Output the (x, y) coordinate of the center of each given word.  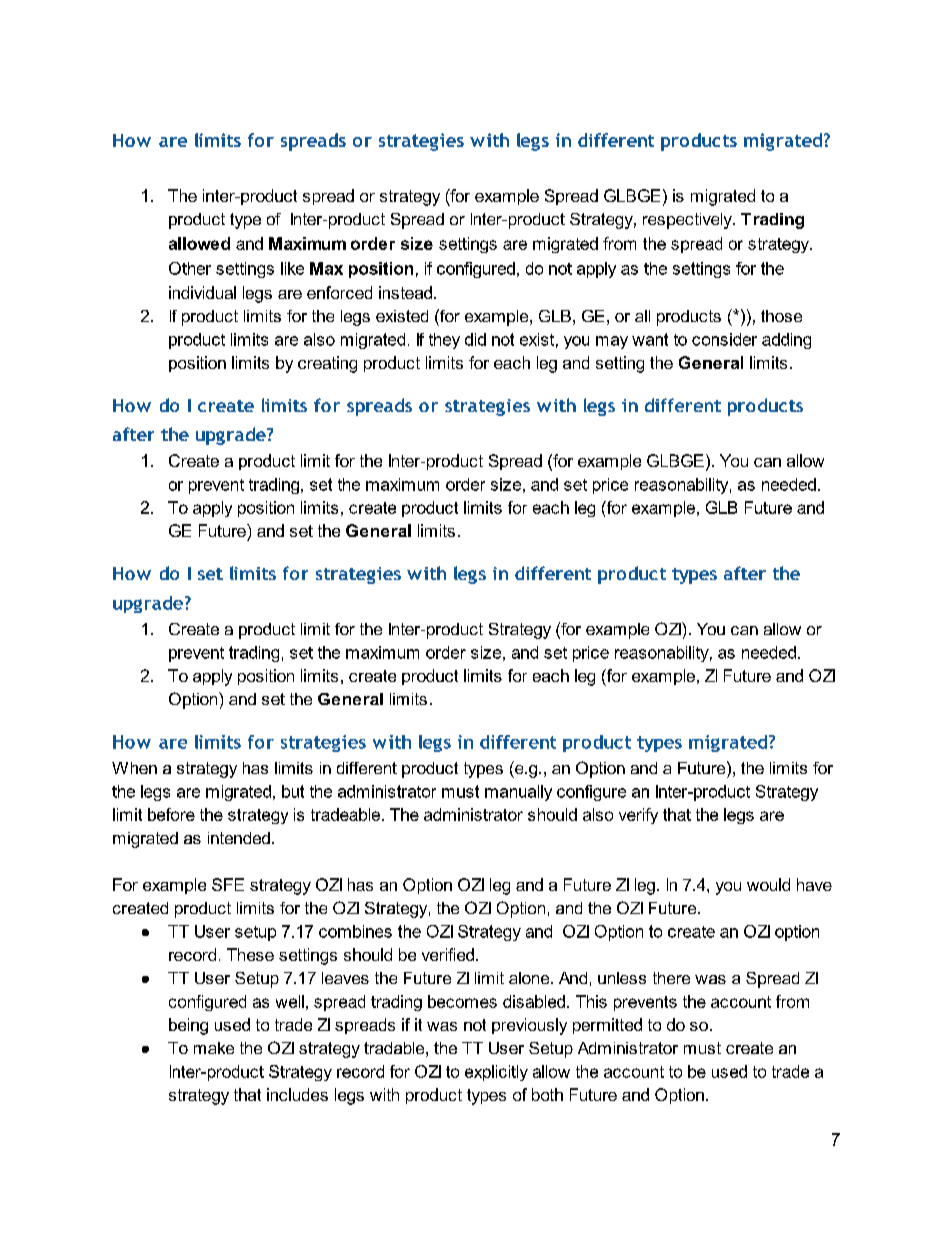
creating (327, 364)
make (214, 1048)
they (444, 341)
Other (190, 268)
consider (724, 339)
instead (405, 292)
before (171, 814)
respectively (688, 221)
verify (638, 816)
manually (518, 793)
